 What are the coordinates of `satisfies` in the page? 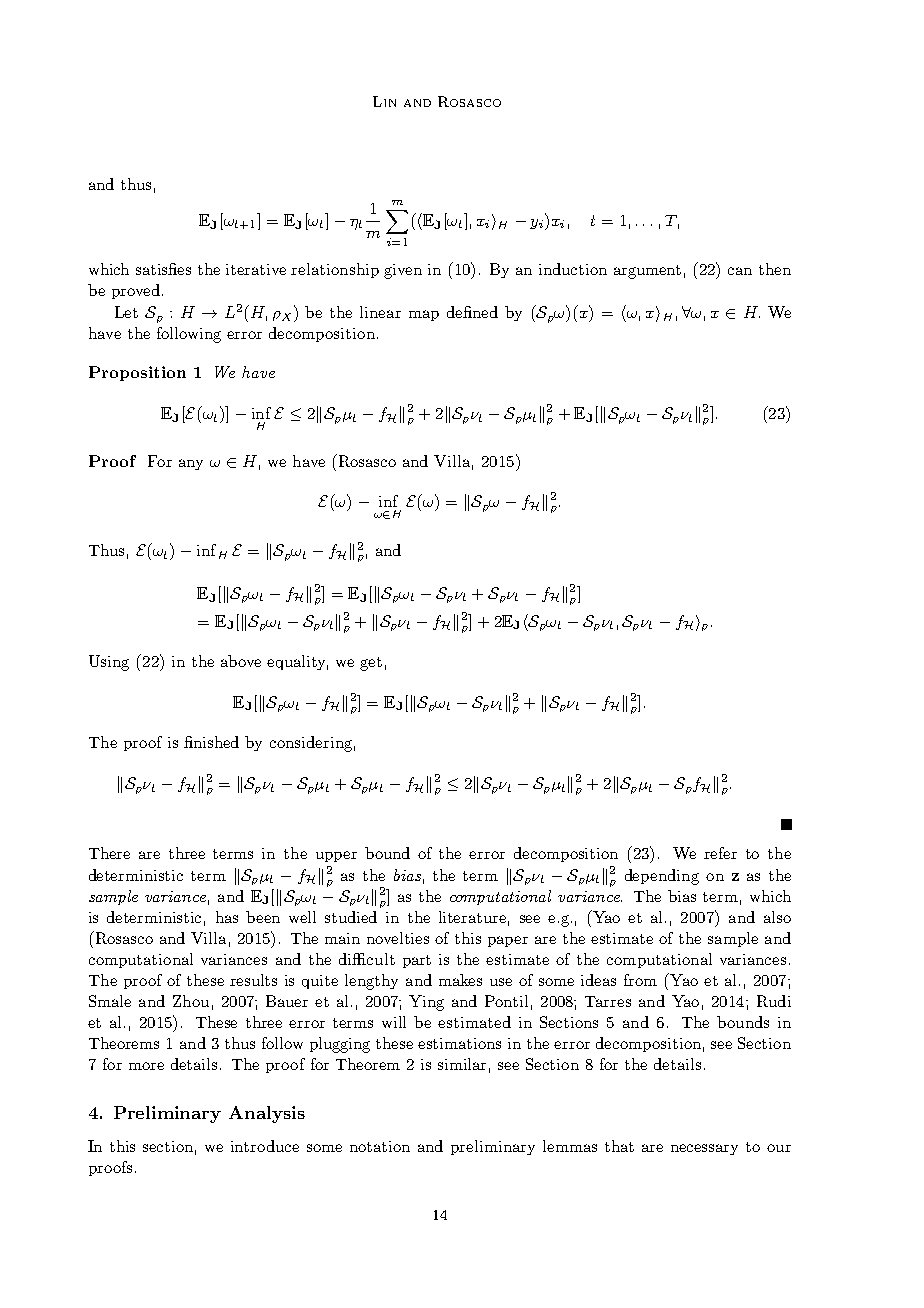 It's located at (163, 269).
